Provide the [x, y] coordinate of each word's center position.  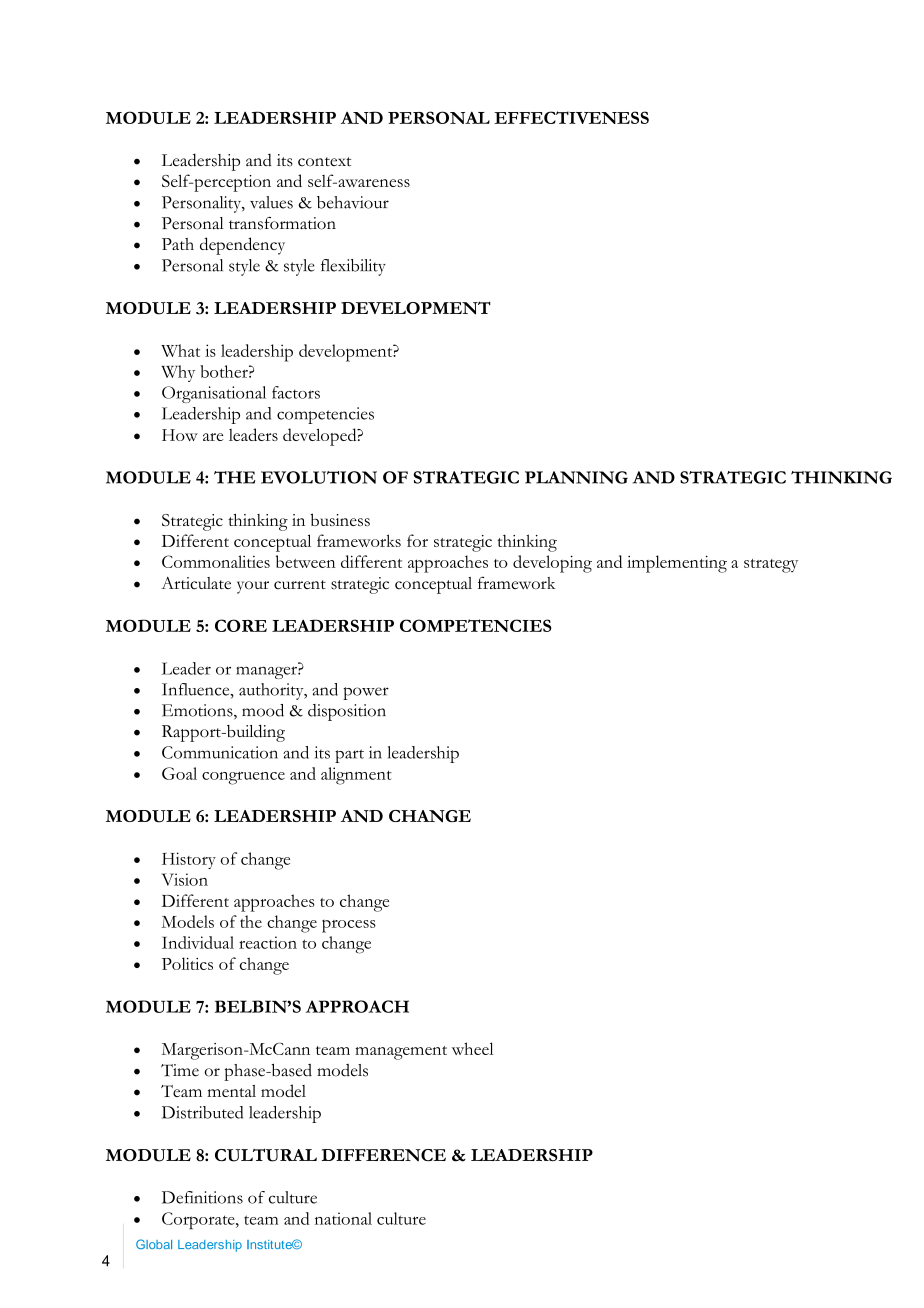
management [401, 1053]
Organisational [214, 394]
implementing [677, 564]
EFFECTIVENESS [571, 117]
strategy [771, 566]
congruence [243, 778]
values [271, 202]
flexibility [353, 267]
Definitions [202, 1197]
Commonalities [216, 561]
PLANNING [576, 477]
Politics [187, 963]
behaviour [353, 202]
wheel [473, 1048]
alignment [356, 776]
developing [552, 564]
